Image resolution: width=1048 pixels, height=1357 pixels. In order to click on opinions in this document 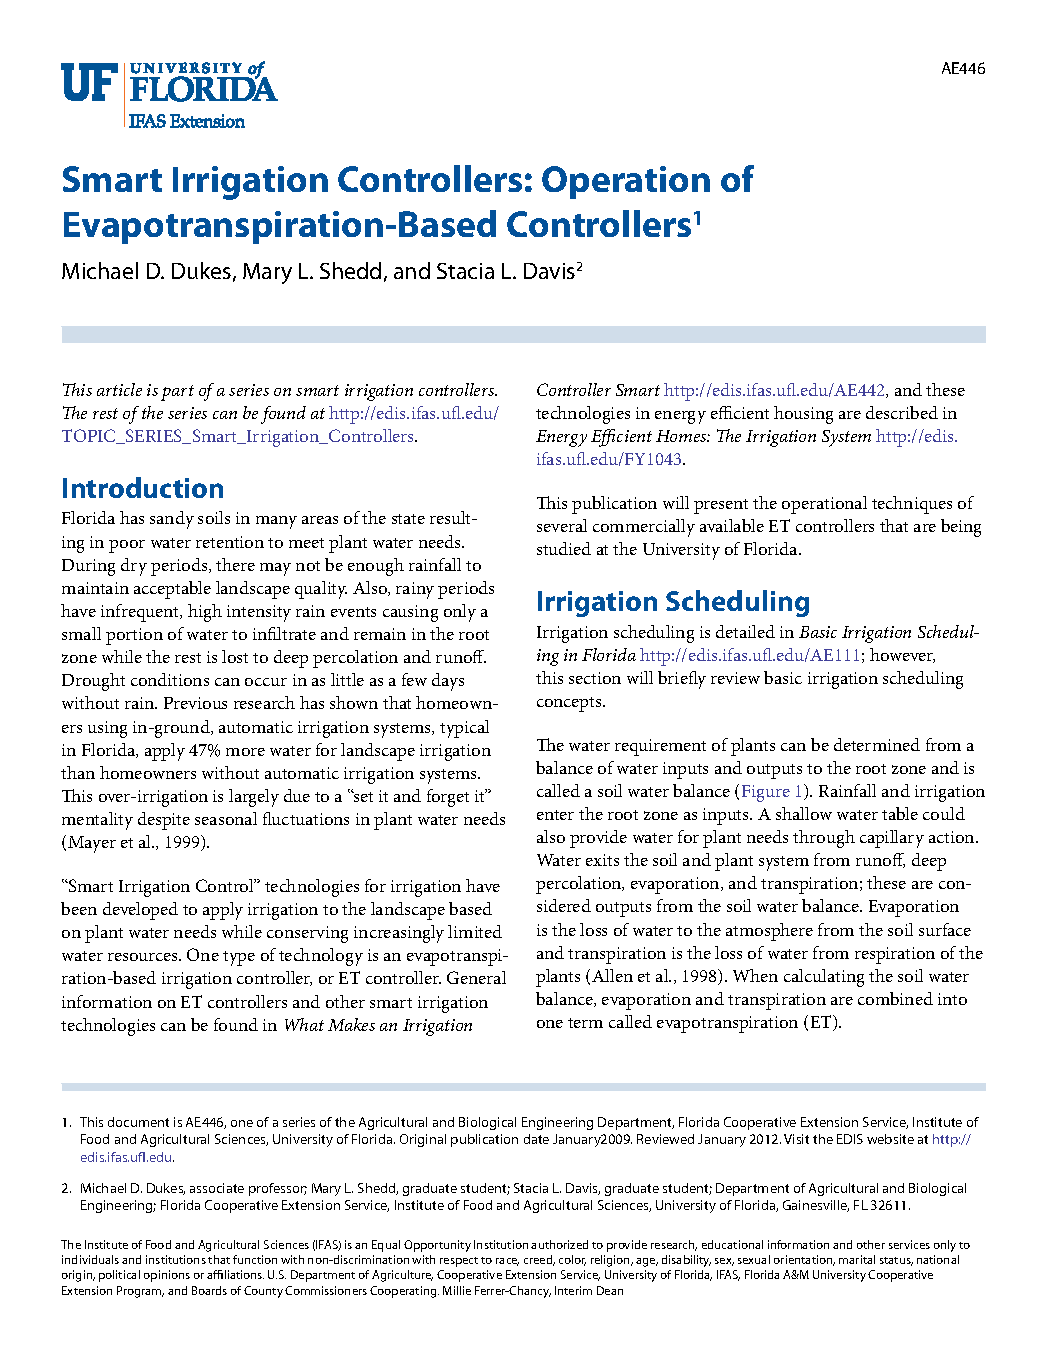, I will do `click(167, 1276)`.
